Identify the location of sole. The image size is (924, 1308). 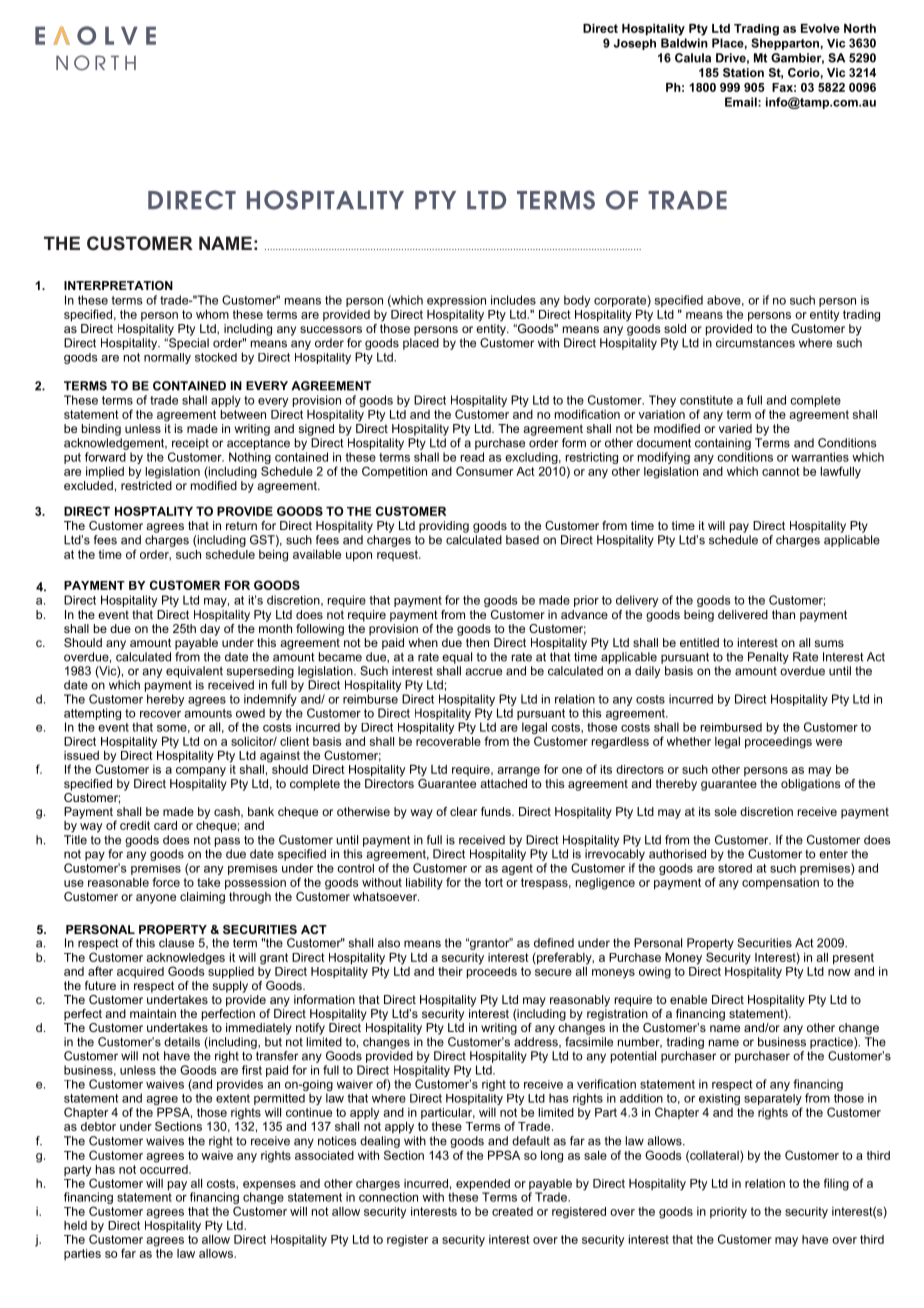
(725, 811).
